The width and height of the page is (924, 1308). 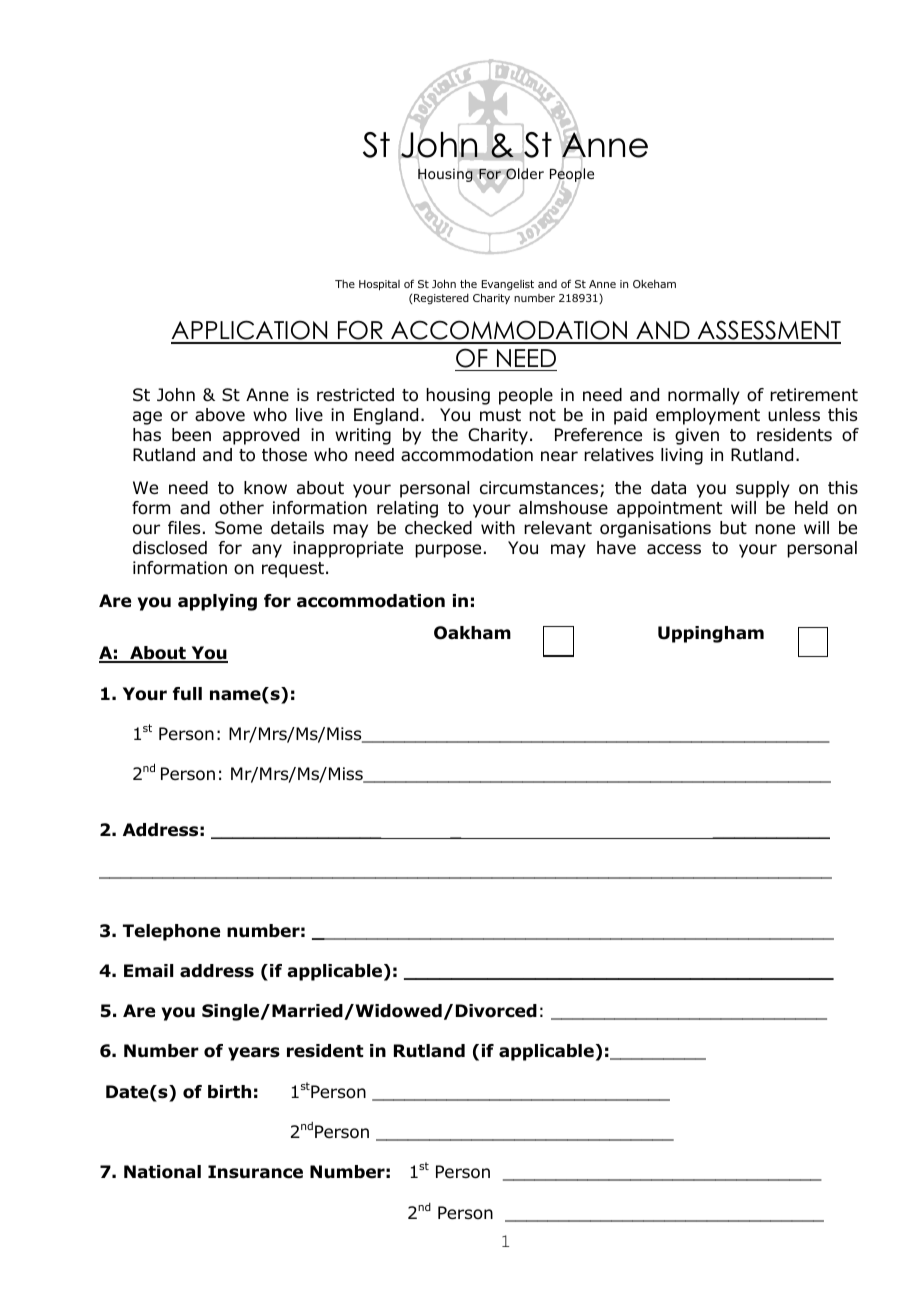 What do you see at coordinates (255, 1172) in the page?
I see `Insurance` at bounding box center [255, 1172].
